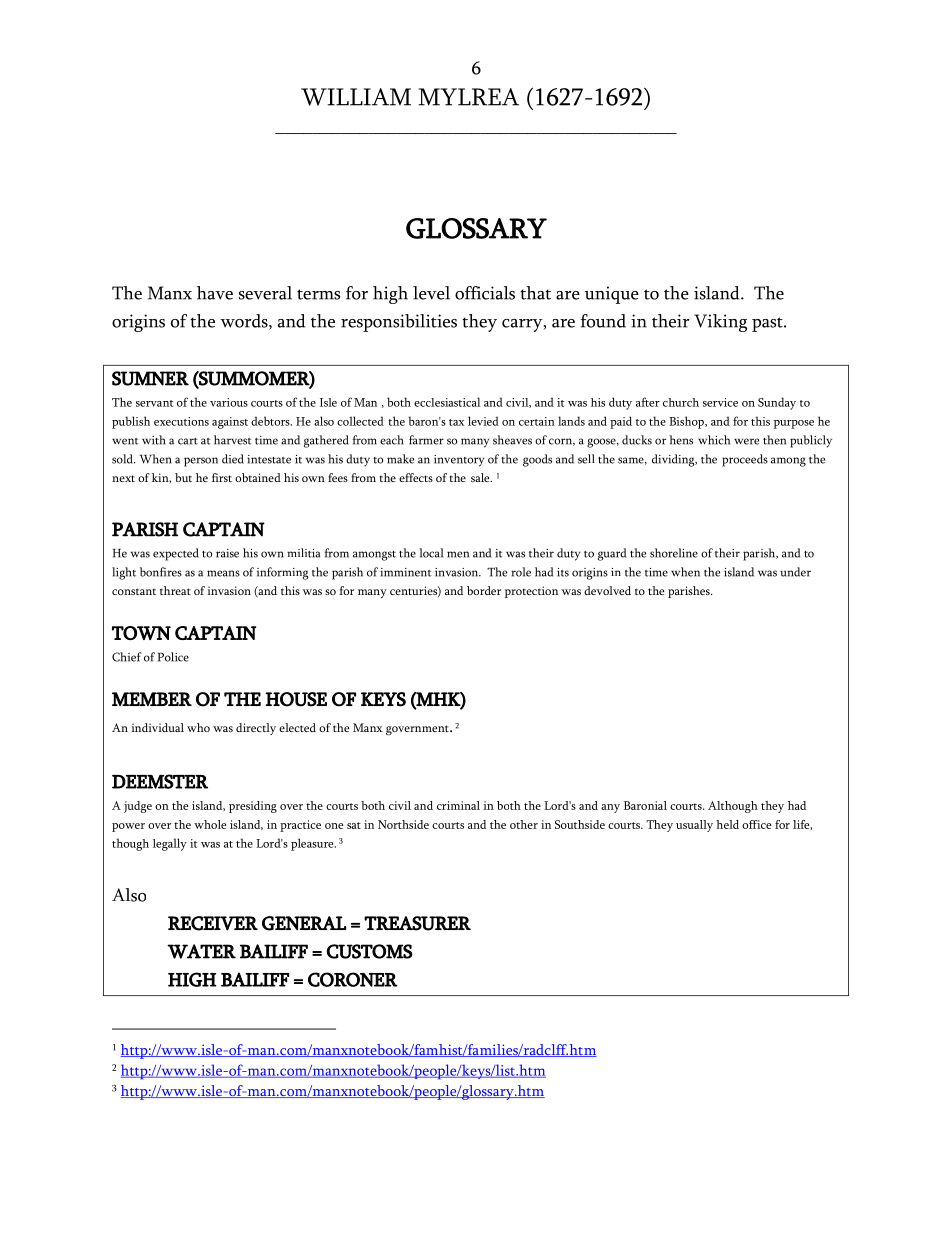 The image size is (952, 1233). I want to click on service, so click(720, 402).
